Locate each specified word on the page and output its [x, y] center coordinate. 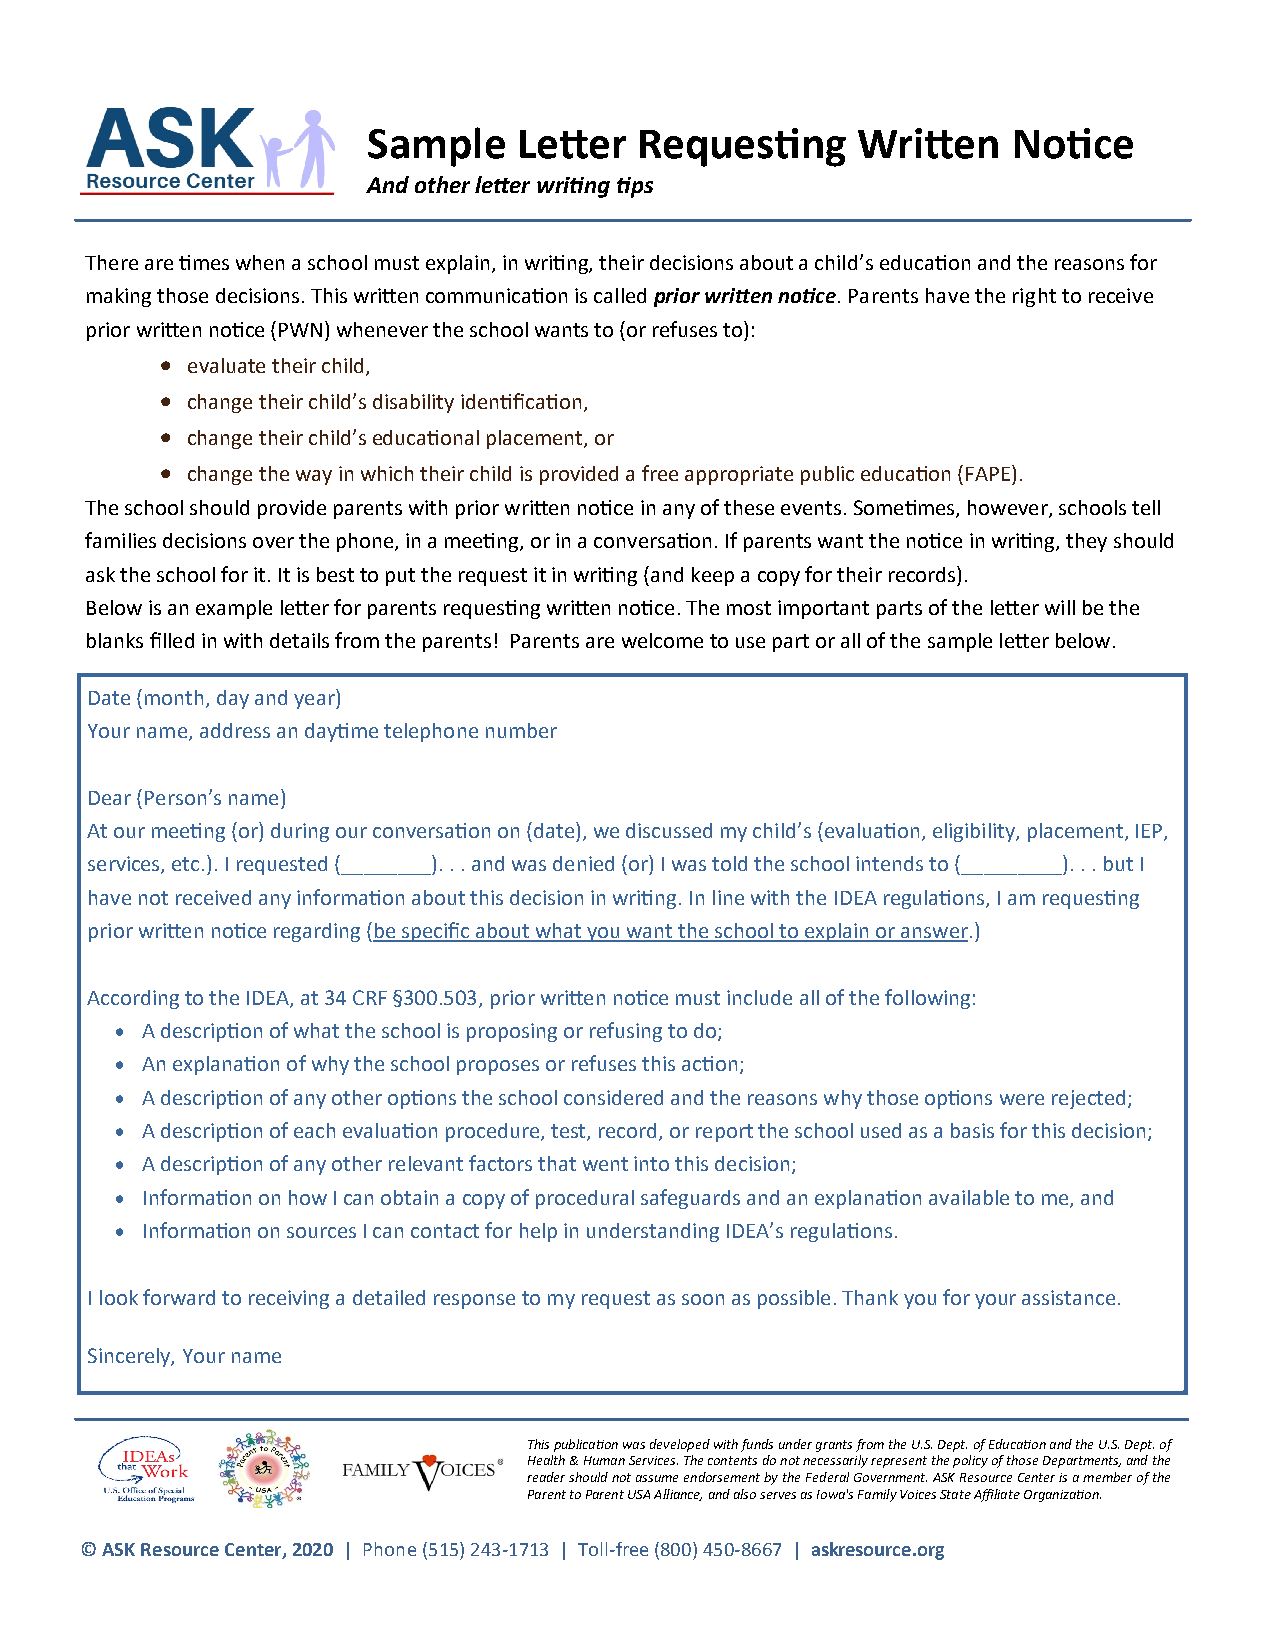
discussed [669, 830]
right [1034, 297]
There [111, 262]
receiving [289, 1299]
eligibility [975, 832]
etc [185, 864]
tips [635, 187]
